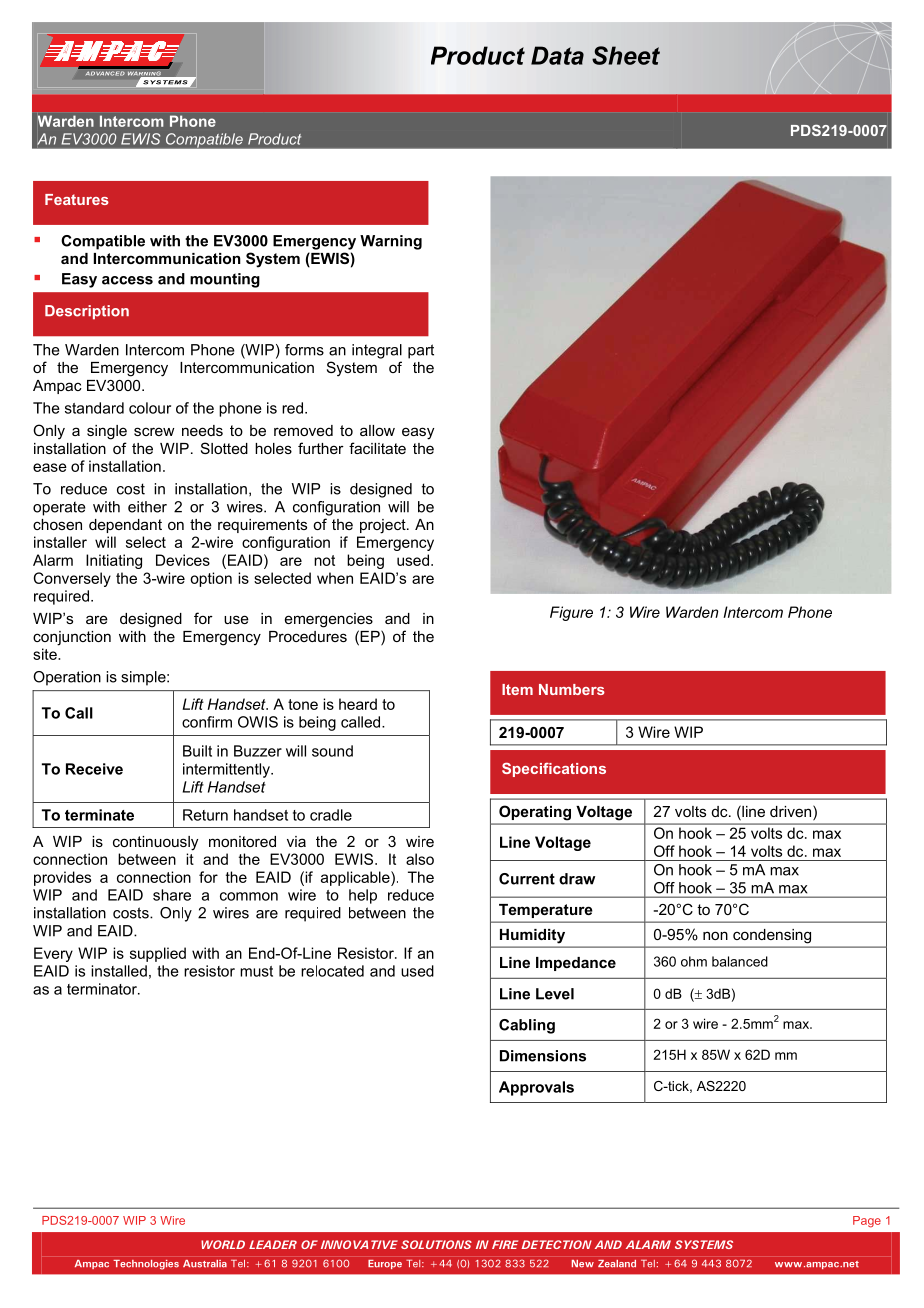 The width and height of the page is (924, 1308). I want to click on Features, so click(77, 199).
